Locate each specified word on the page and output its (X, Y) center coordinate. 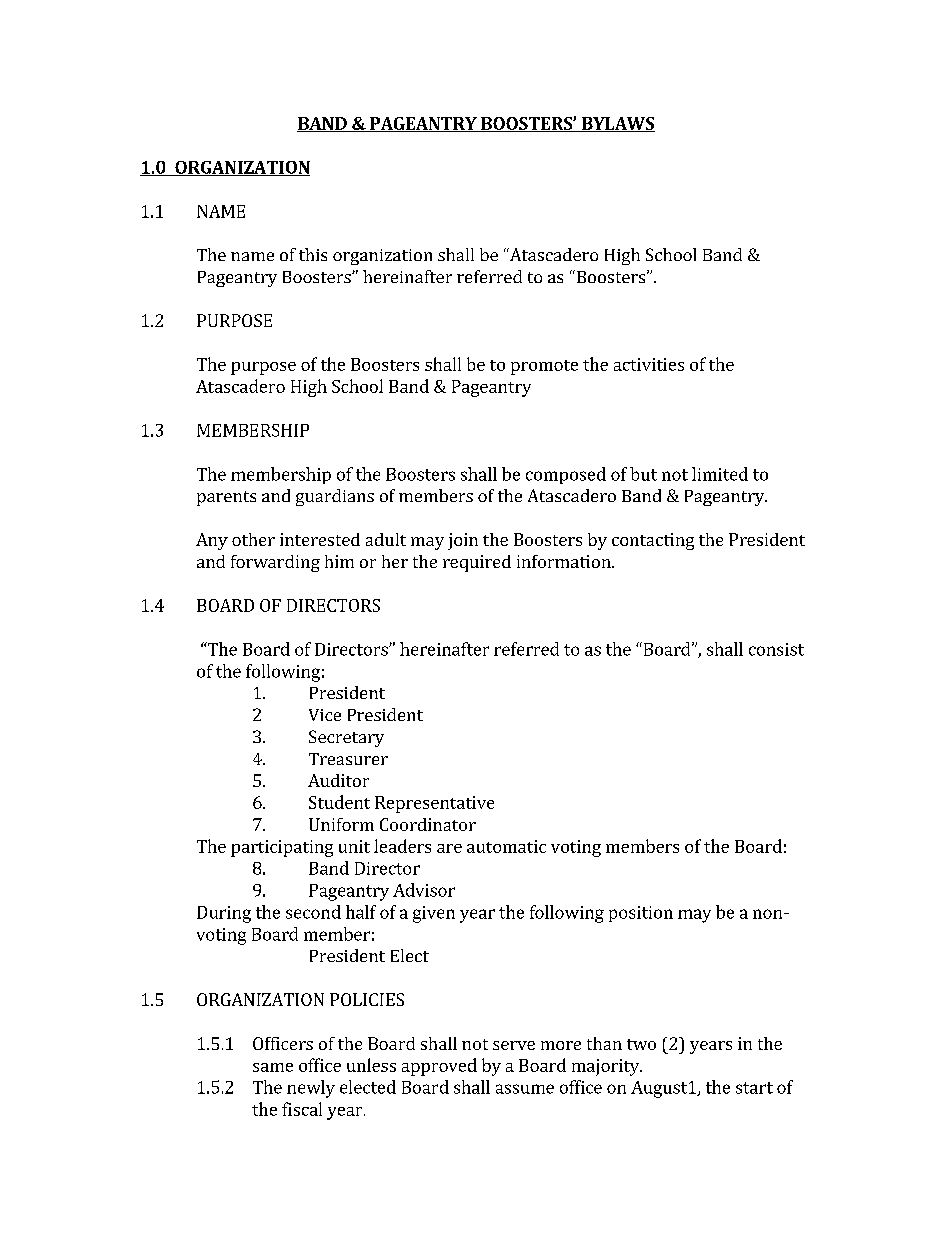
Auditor (338, 780)
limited (720, 474)
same (273, 1067)
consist (776, 649)
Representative (434, 804)
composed (566, 475)
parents (226, 498)
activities (649, 364)
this (313, 254)
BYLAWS (617, 124)
